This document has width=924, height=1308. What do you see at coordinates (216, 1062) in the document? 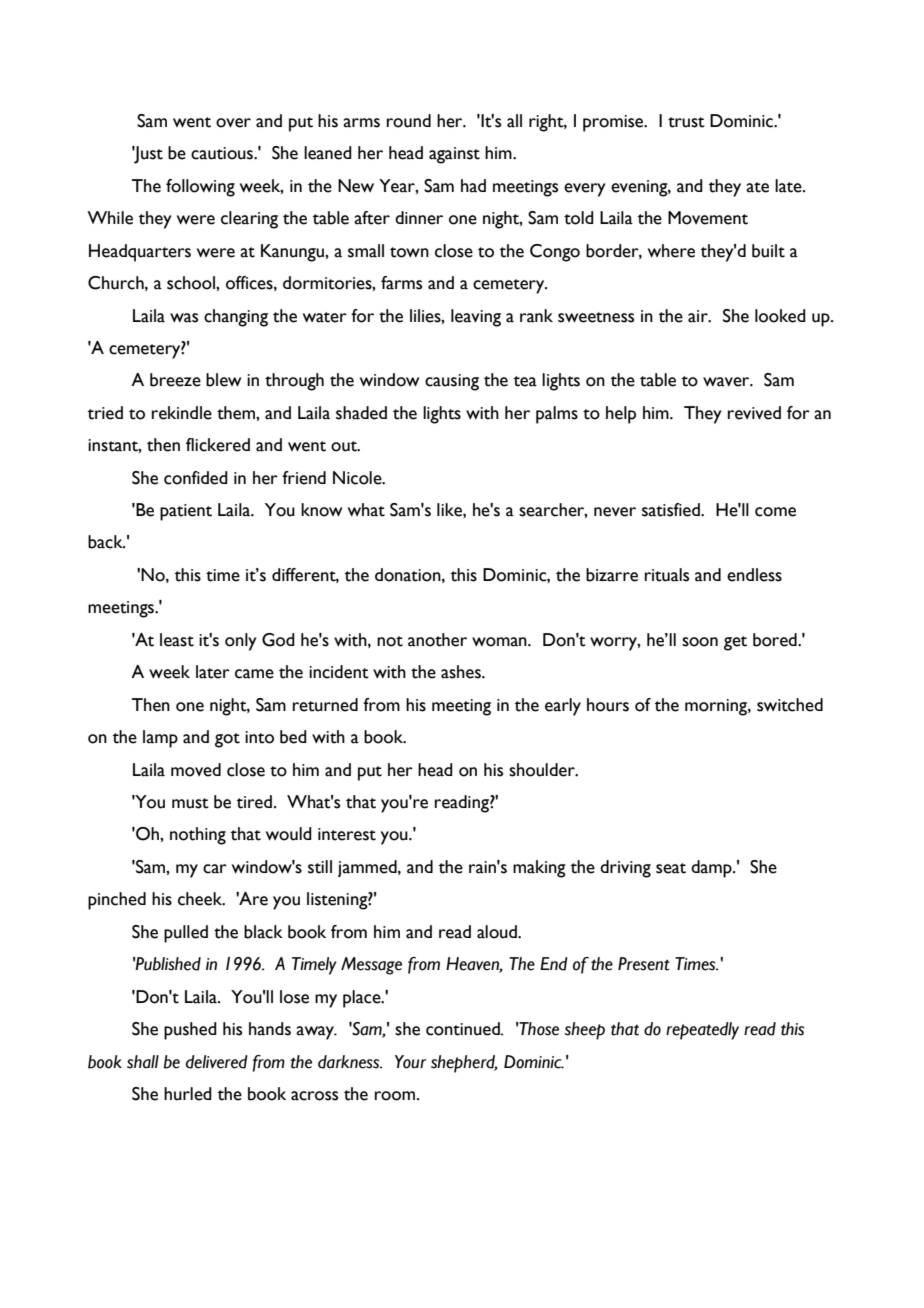
I see `delivered` at bounding box center [216, 1062].
